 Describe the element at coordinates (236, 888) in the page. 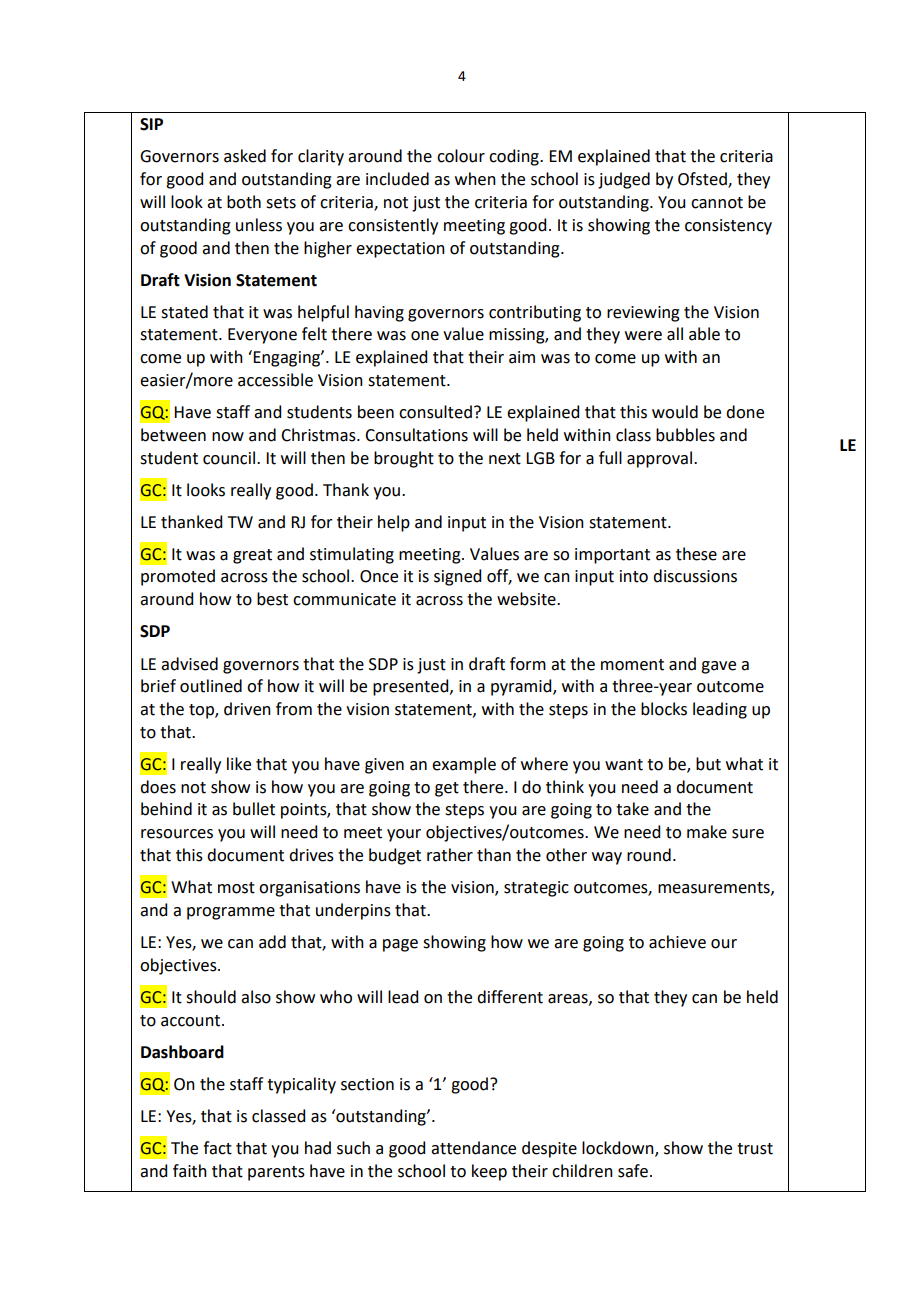

I see `most` at that location.
